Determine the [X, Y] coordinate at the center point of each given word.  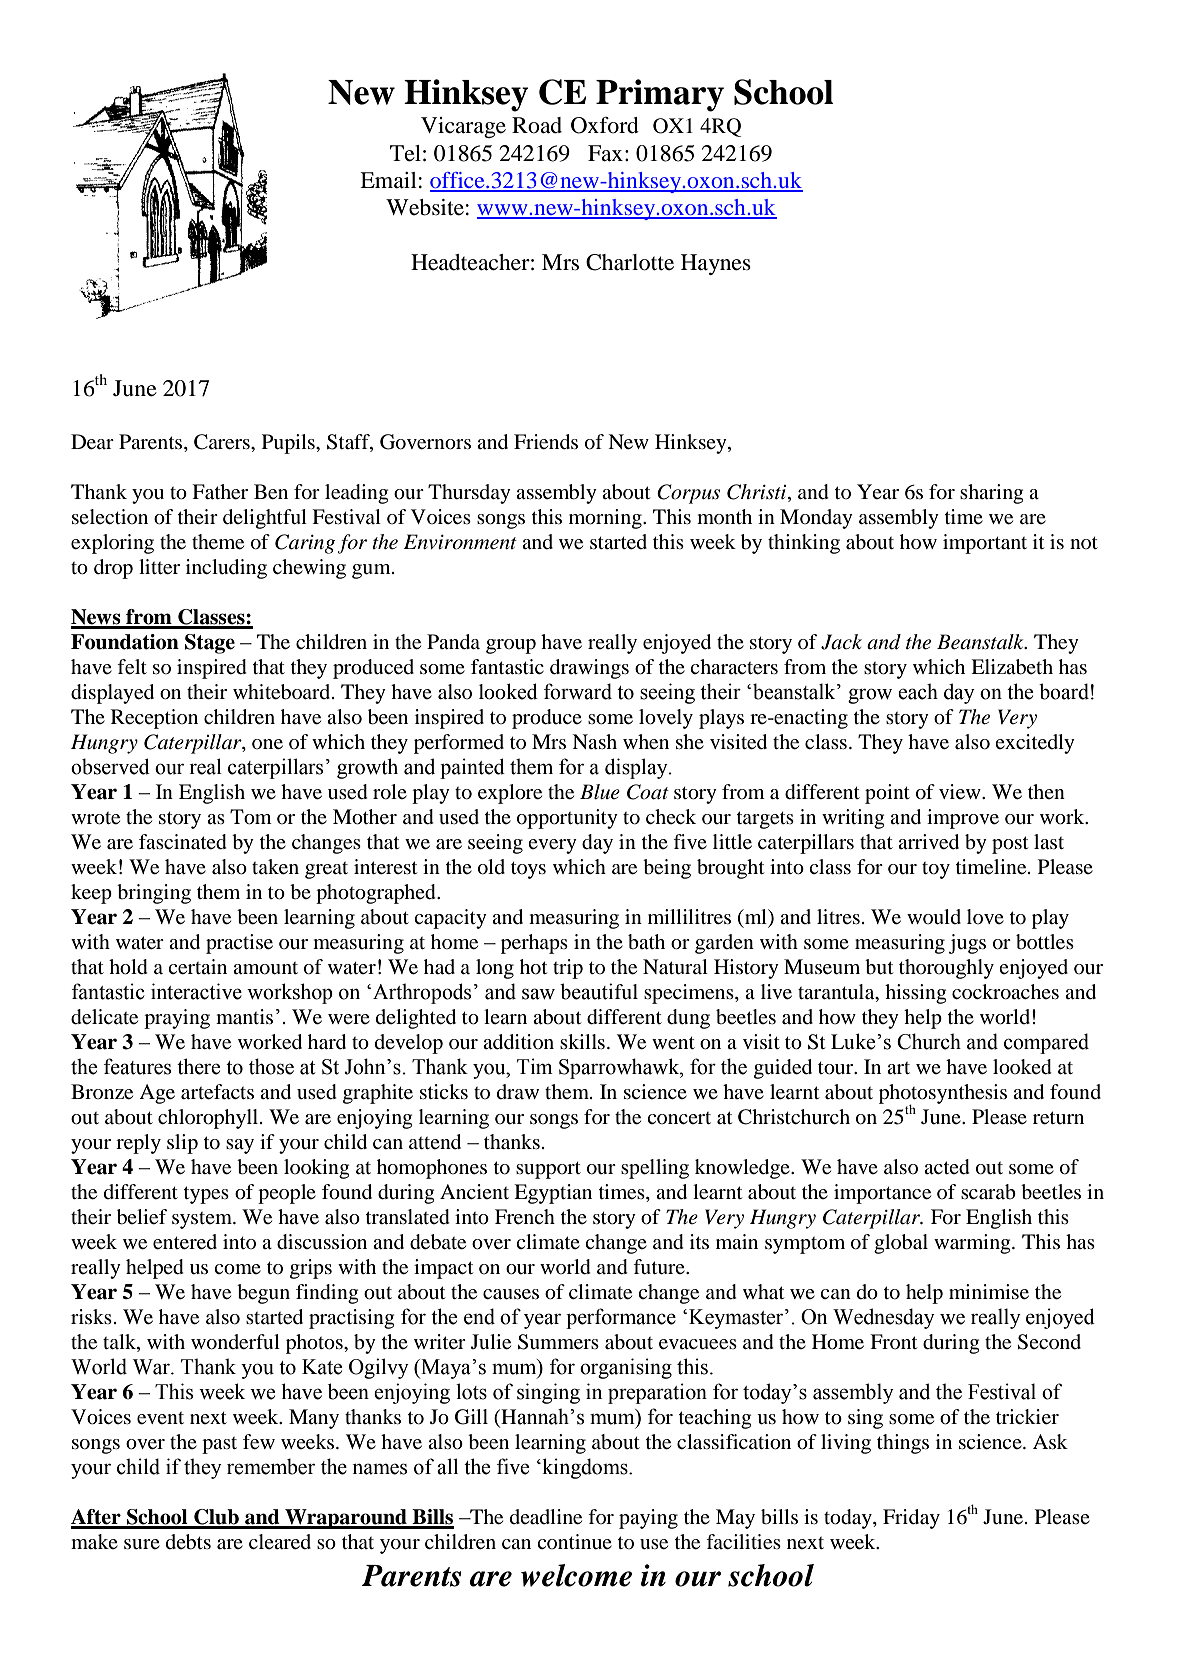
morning [606, 519]
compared [1046, 1043]
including [226, 569]
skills [582, 1041]
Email [388, 180]
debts [188, 1542]
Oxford [605, 125]
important [985, 544]
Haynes [716, 264]
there [198, 1066]
